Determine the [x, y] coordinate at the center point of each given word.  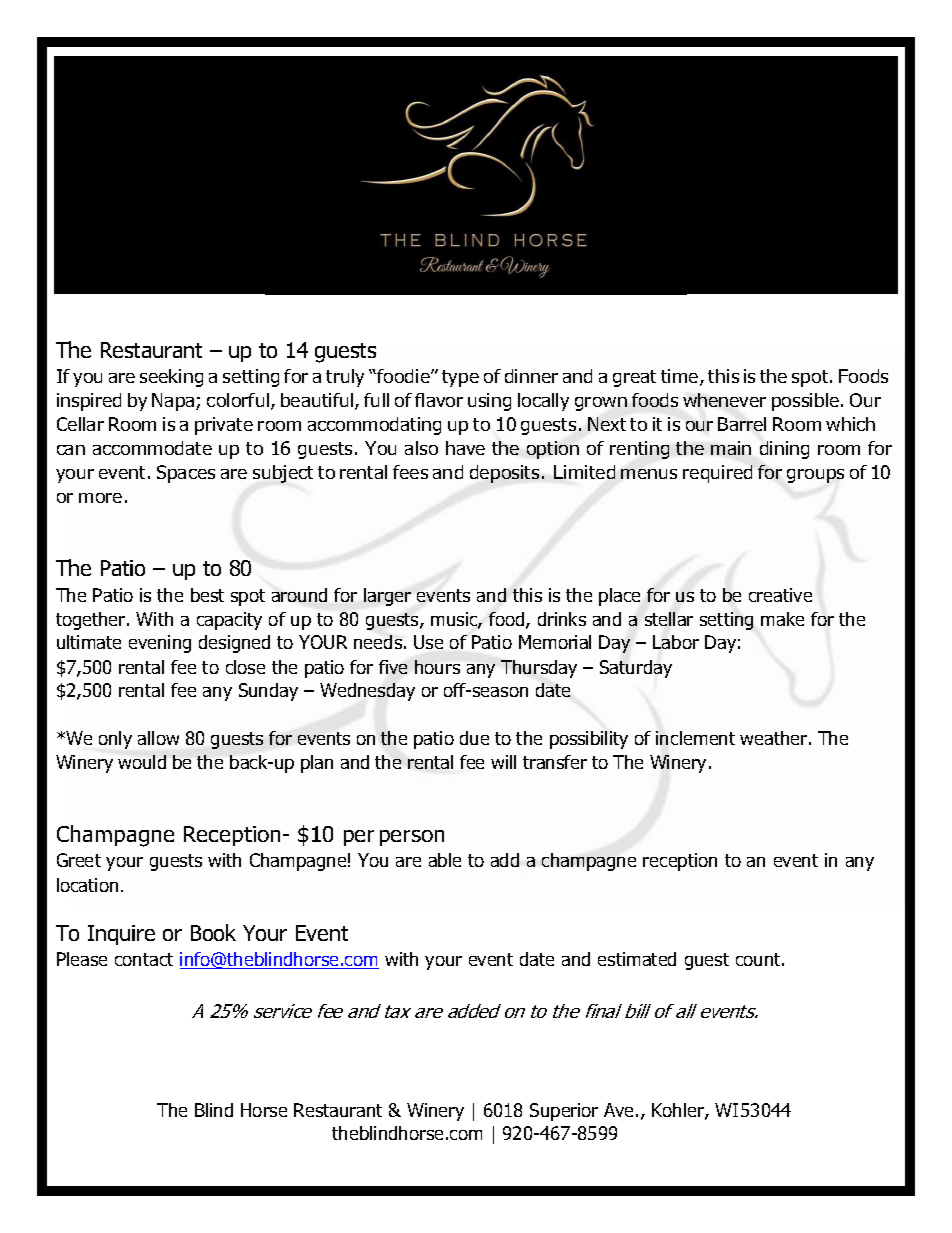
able [445, 860]
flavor [439, 400]
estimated [637, 959]
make [782, 619]
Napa [174, 402]
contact [144, 959]
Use [428, 642]
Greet [79, 860]
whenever [724, 400]
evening [160, 644]
